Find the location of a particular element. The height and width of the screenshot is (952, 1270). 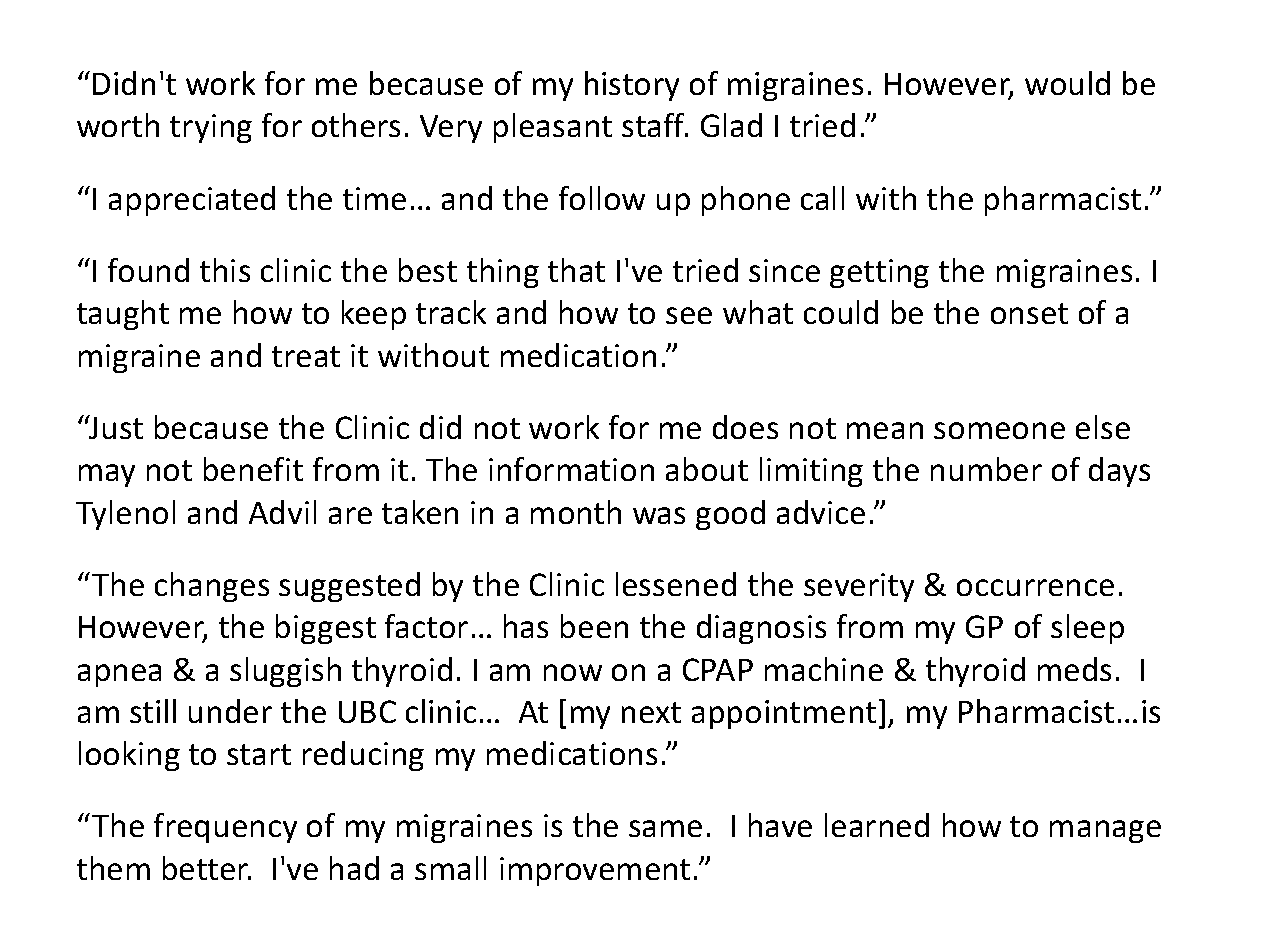

history is located at coordinates (632, 86).
